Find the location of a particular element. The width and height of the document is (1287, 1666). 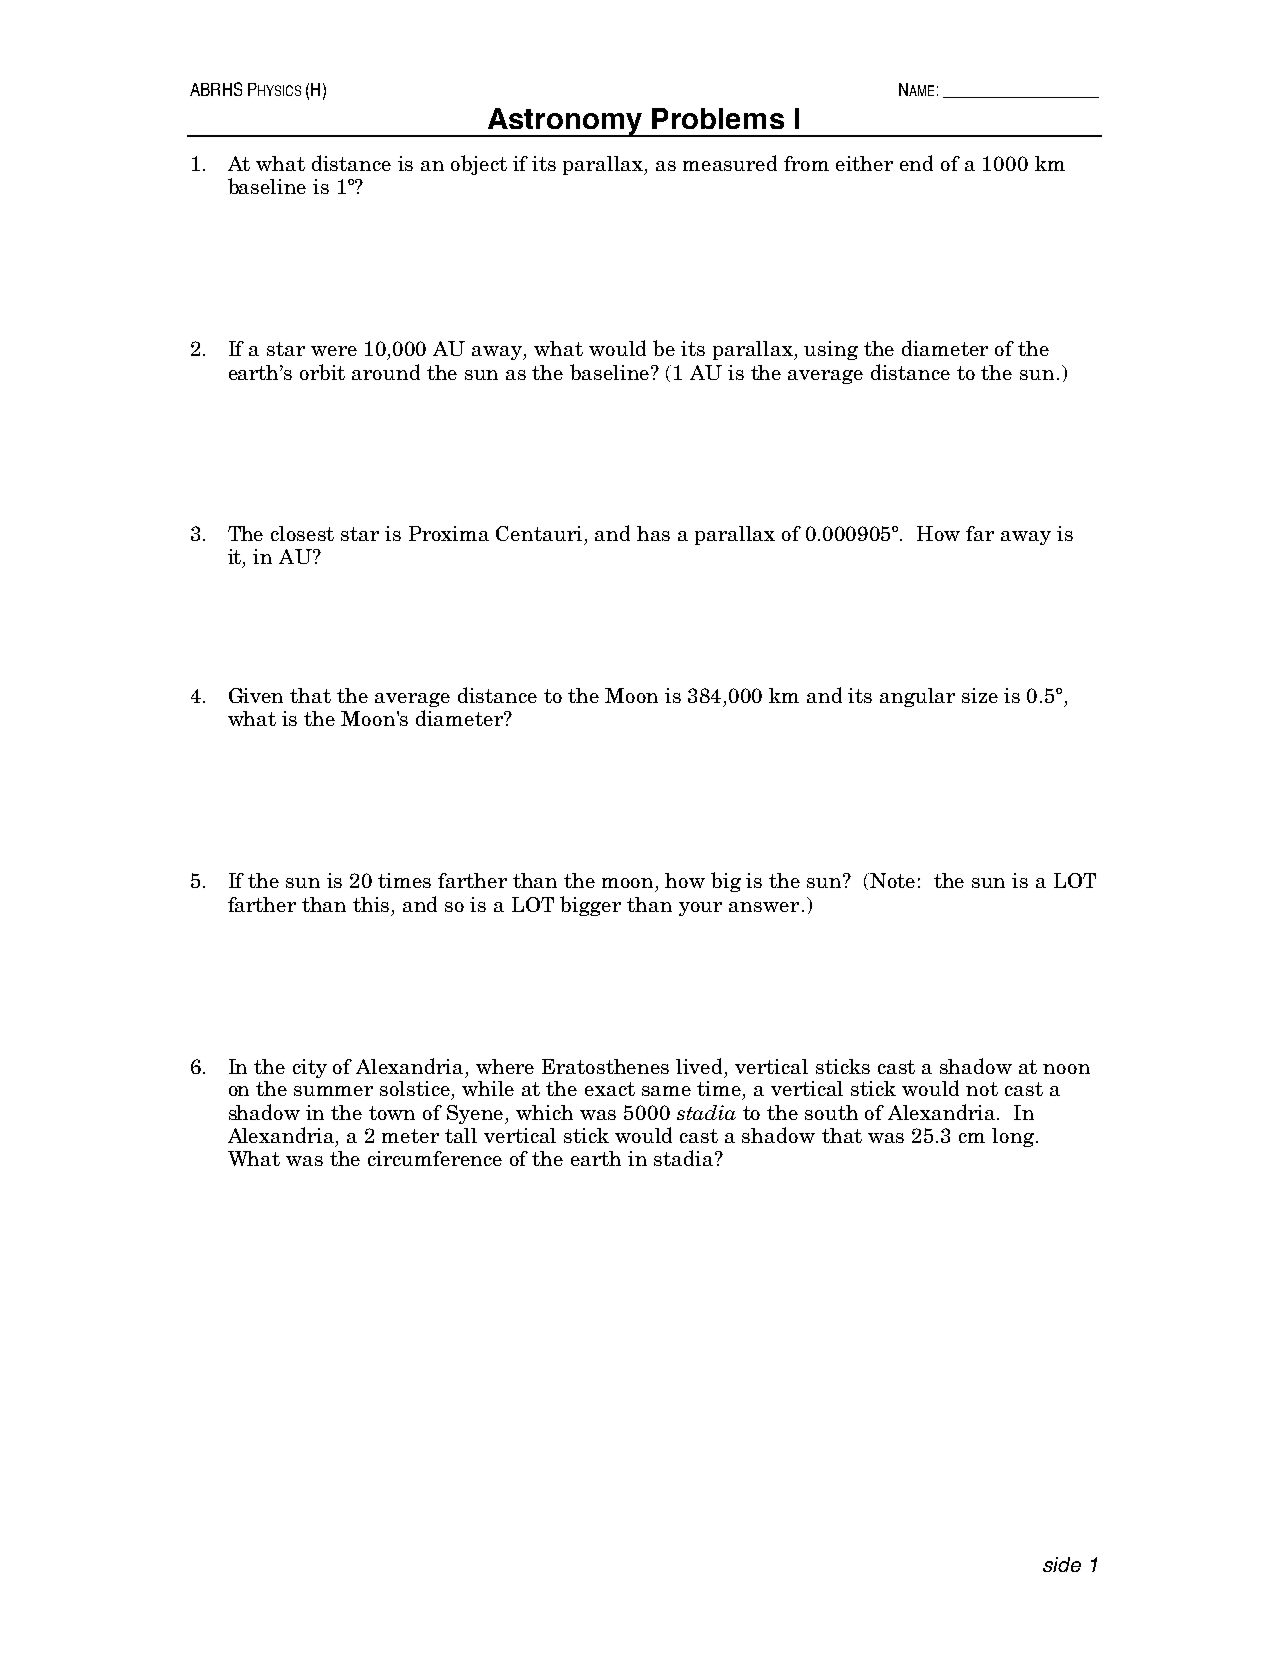

circumference is located at coordinates (435, 1158).
